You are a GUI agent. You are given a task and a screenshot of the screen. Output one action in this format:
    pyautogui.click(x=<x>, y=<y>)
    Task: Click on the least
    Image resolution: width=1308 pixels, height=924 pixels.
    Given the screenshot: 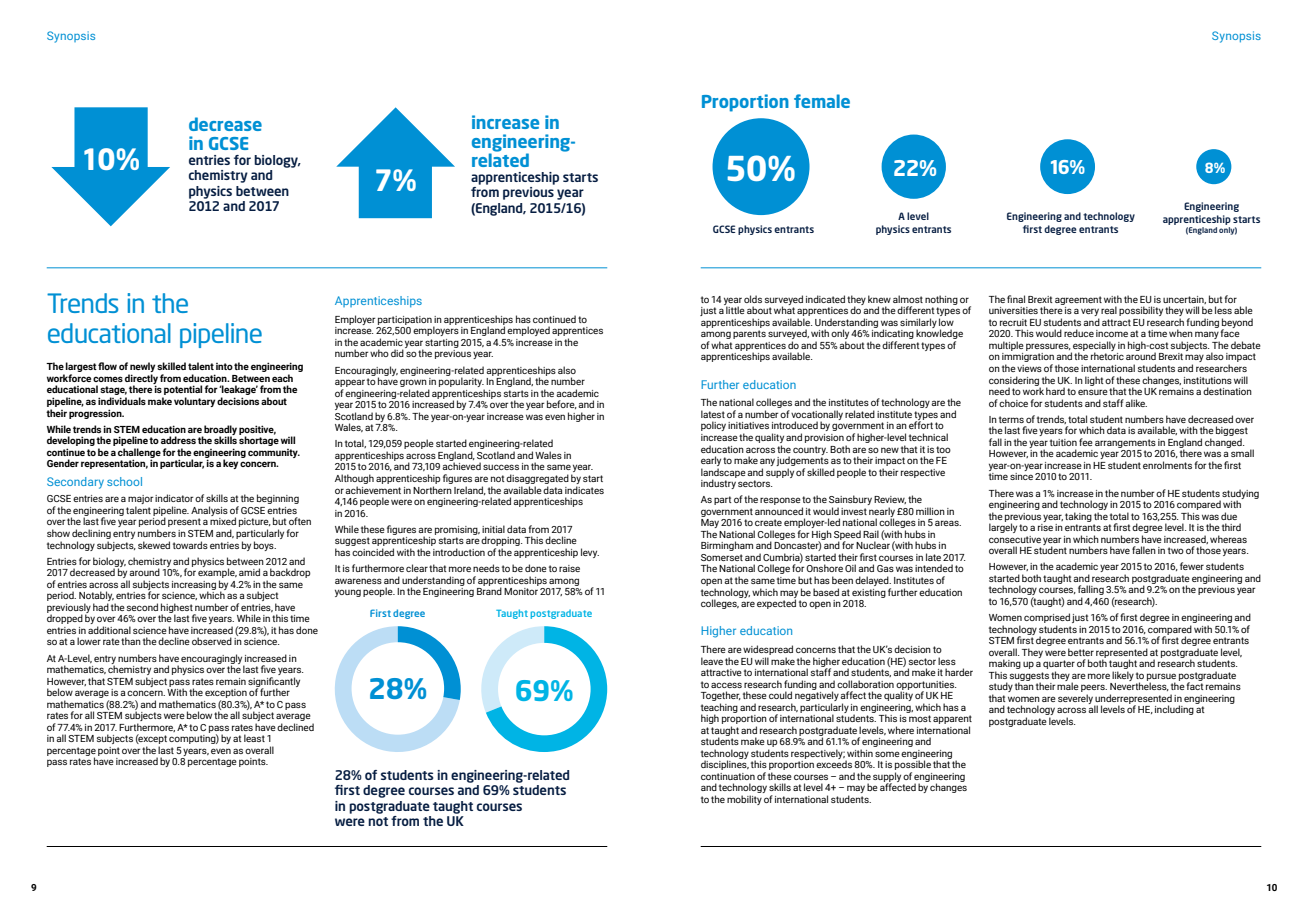 What is the action you would take?
    pyautogui.click(x=254, y=738)
